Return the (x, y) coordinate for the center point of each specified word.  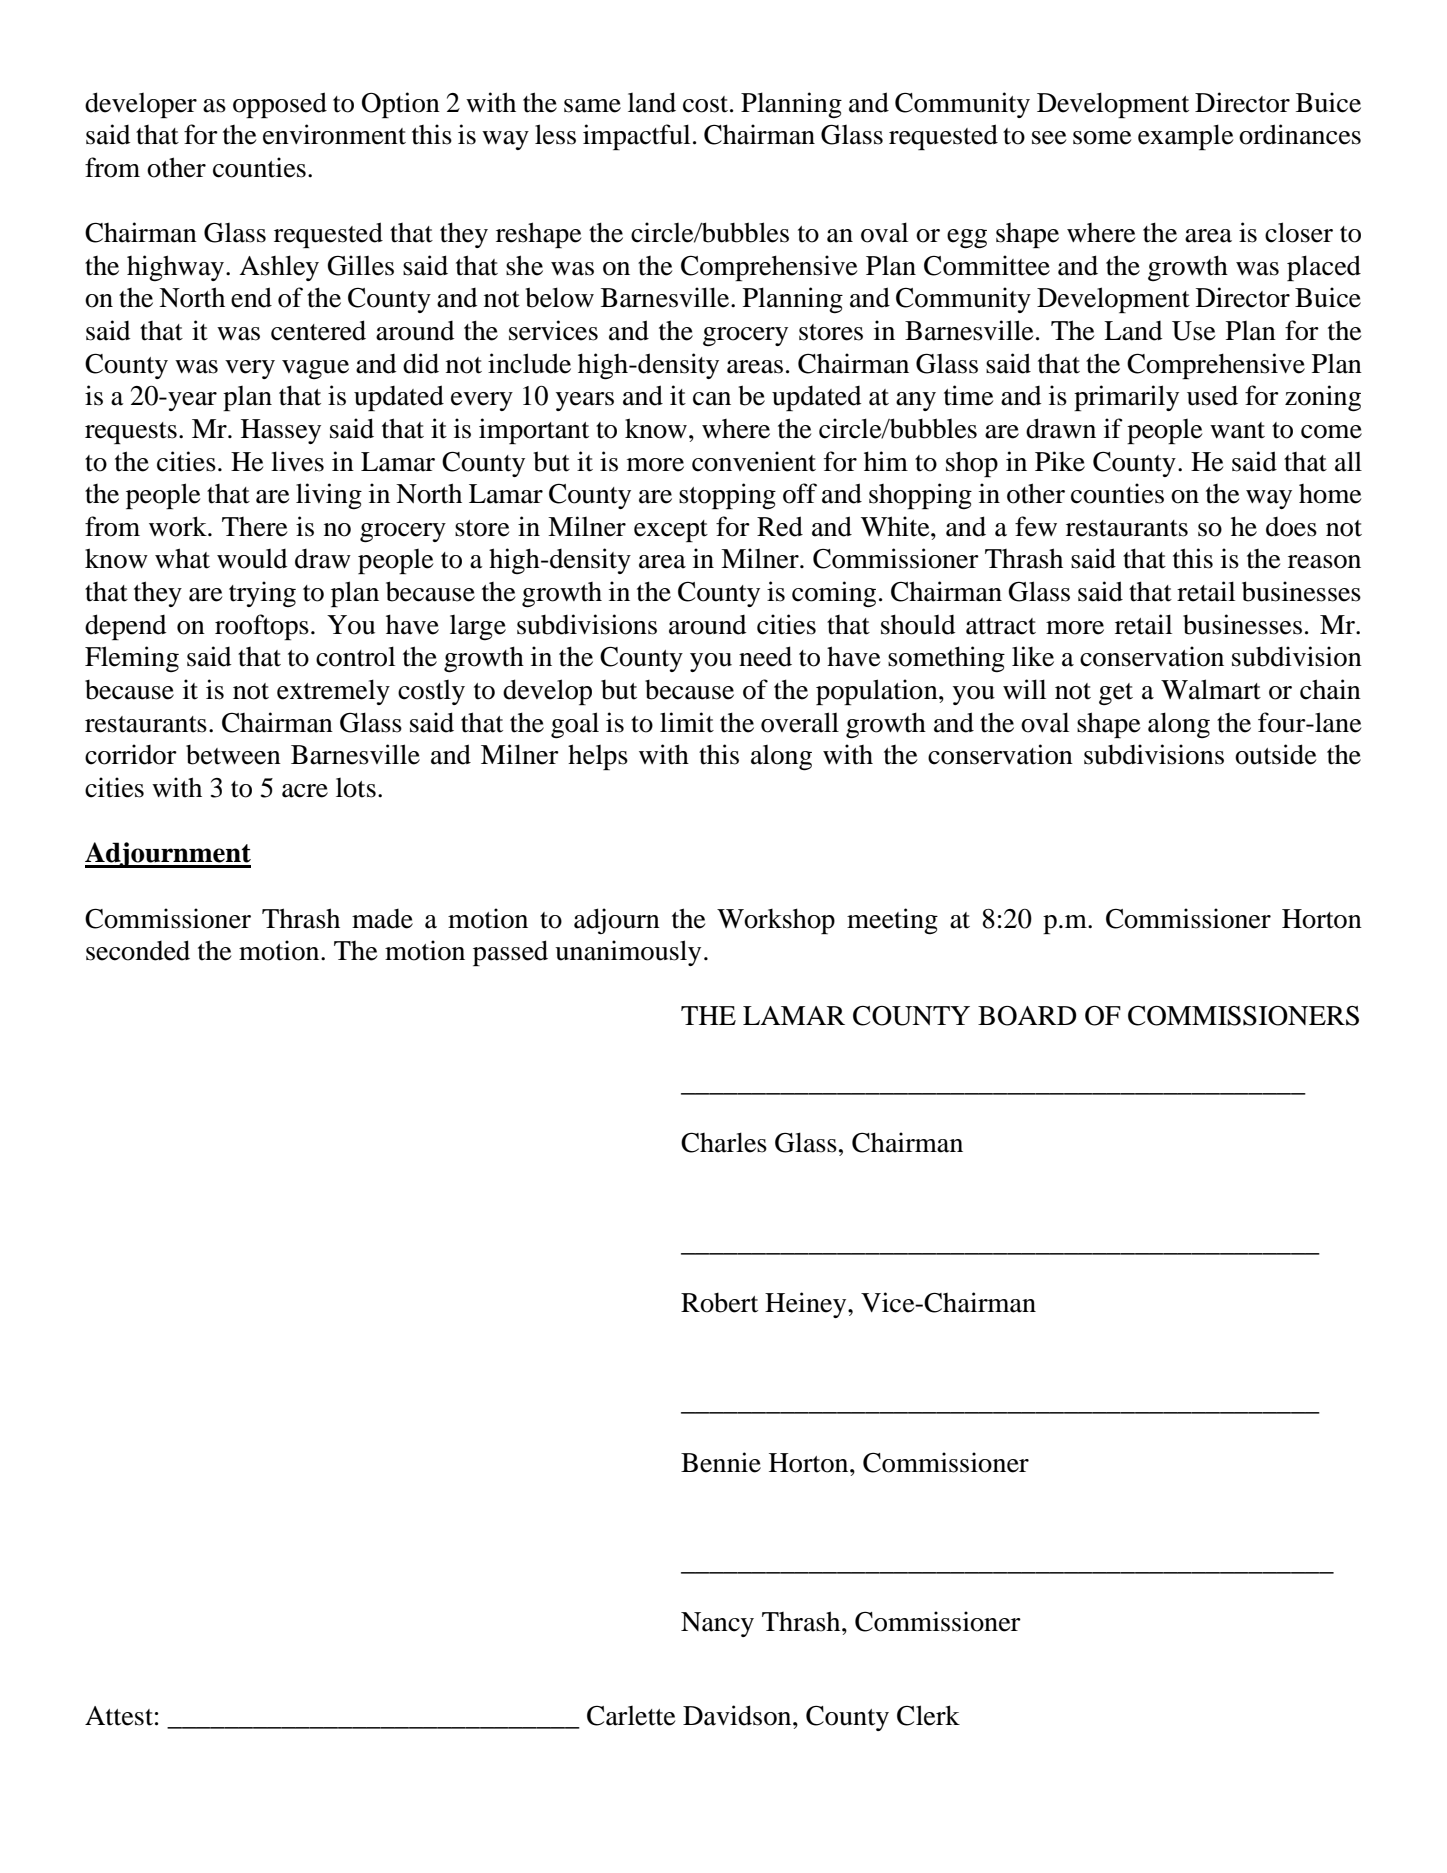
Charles (724, 1142)
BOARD (1027, 1016)
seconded (138, 950)
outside (1275, 754)
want (1237, 430)
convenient (754, 461)
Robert (719, 1302)
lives (297, 461)
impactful (636, 137)
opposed (280, 105)
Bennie (721, 1462)
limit (687, 722)
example (1185, 137)
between (233, 754)
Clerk (928, 1715)
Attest (119, 1716)
